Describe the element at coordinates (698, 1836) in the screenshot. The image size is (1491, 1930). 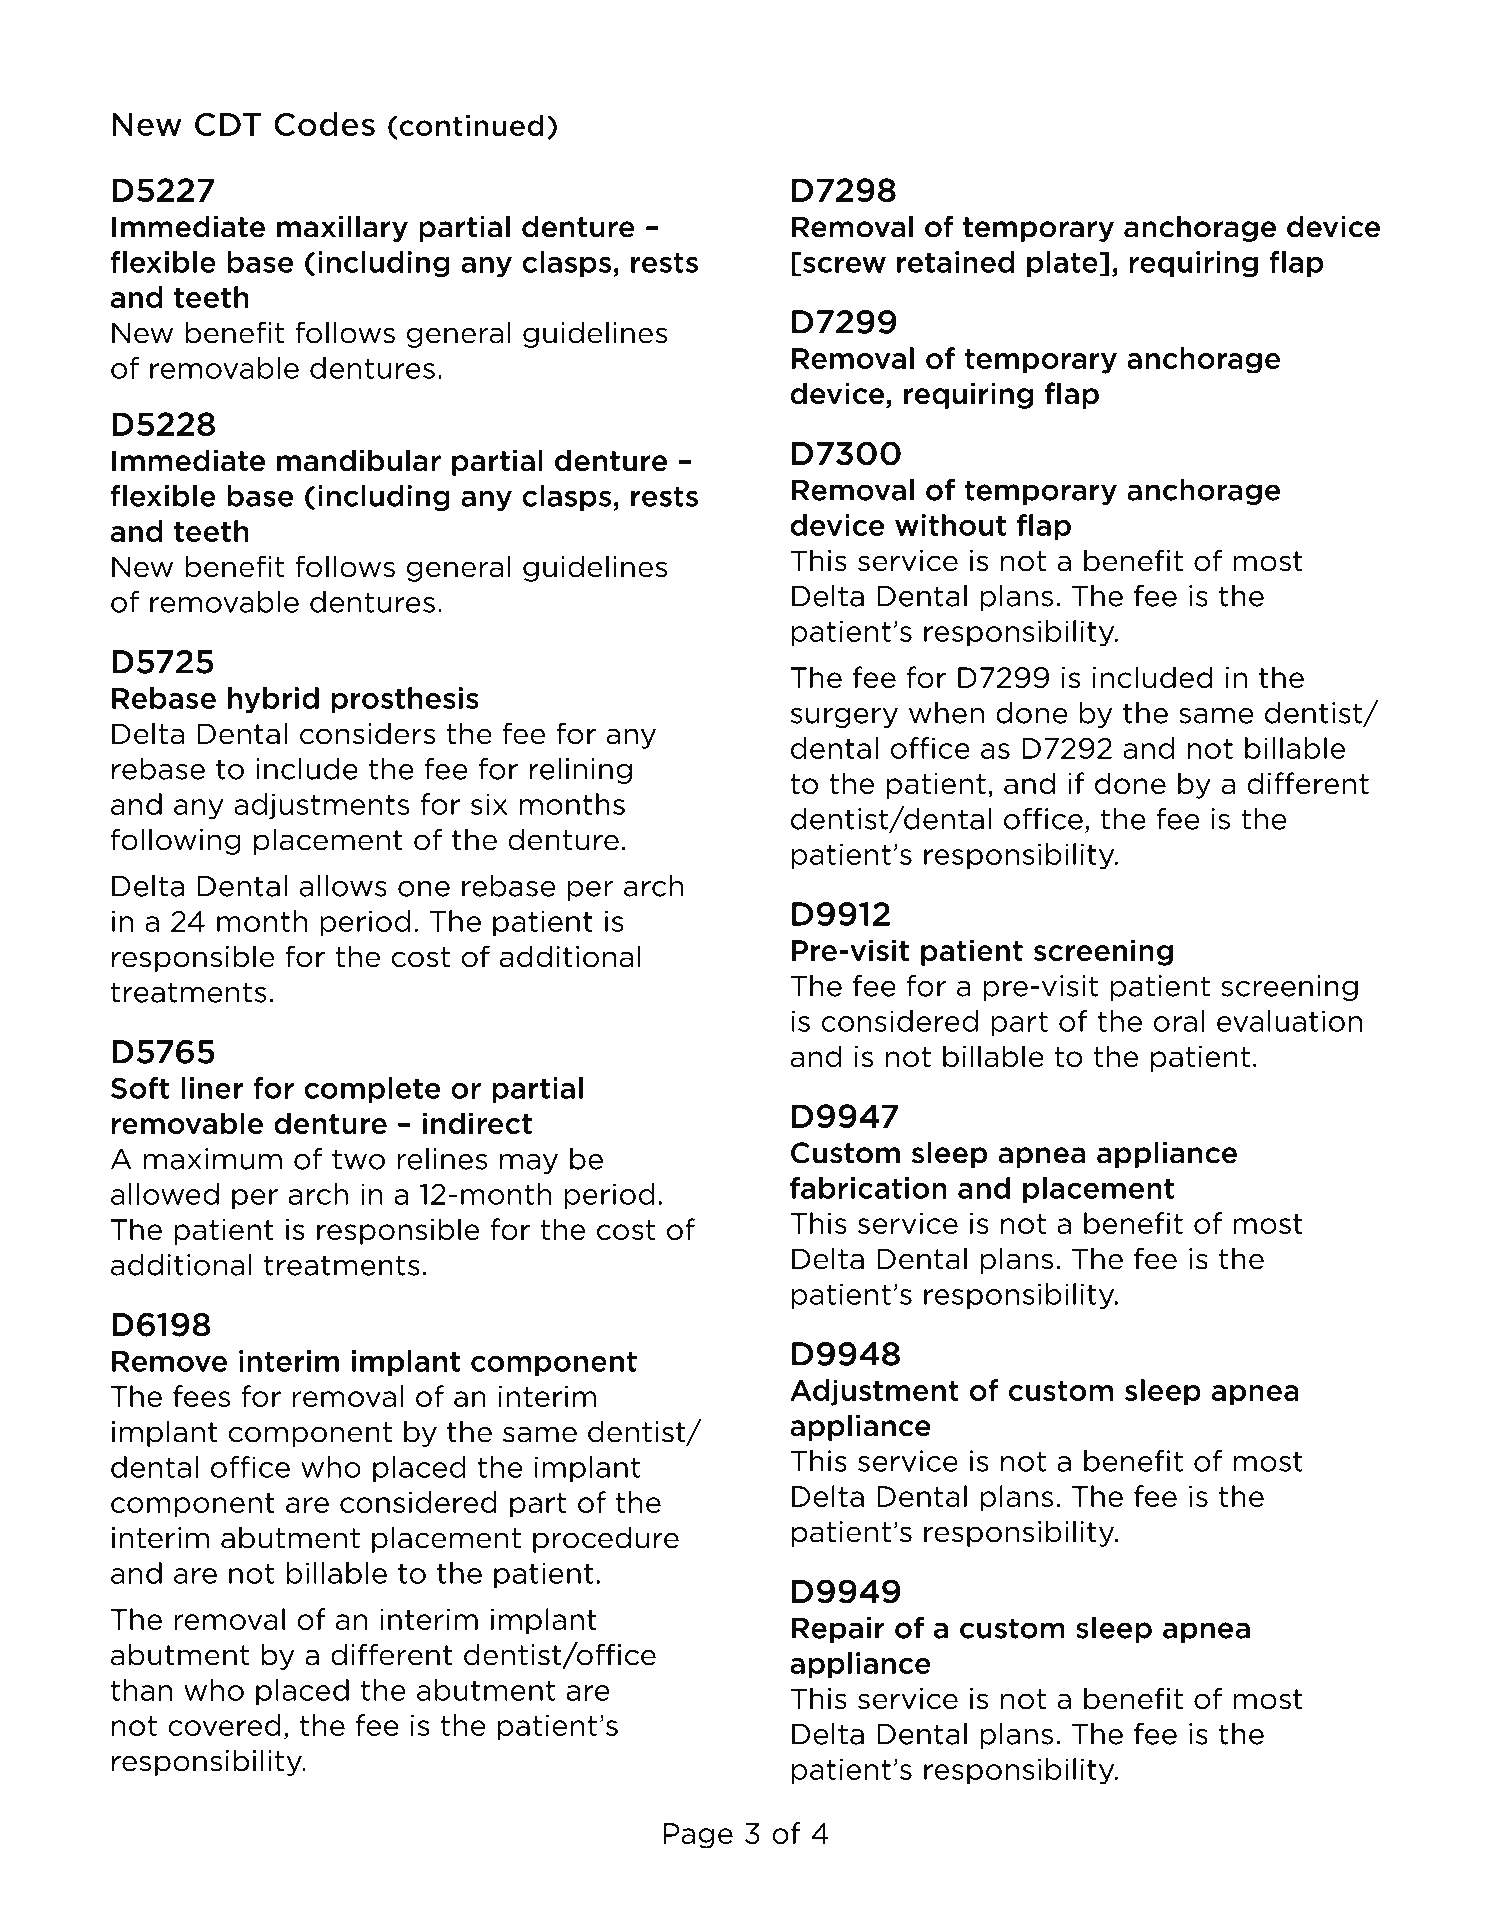
I see `Page` at that location.
